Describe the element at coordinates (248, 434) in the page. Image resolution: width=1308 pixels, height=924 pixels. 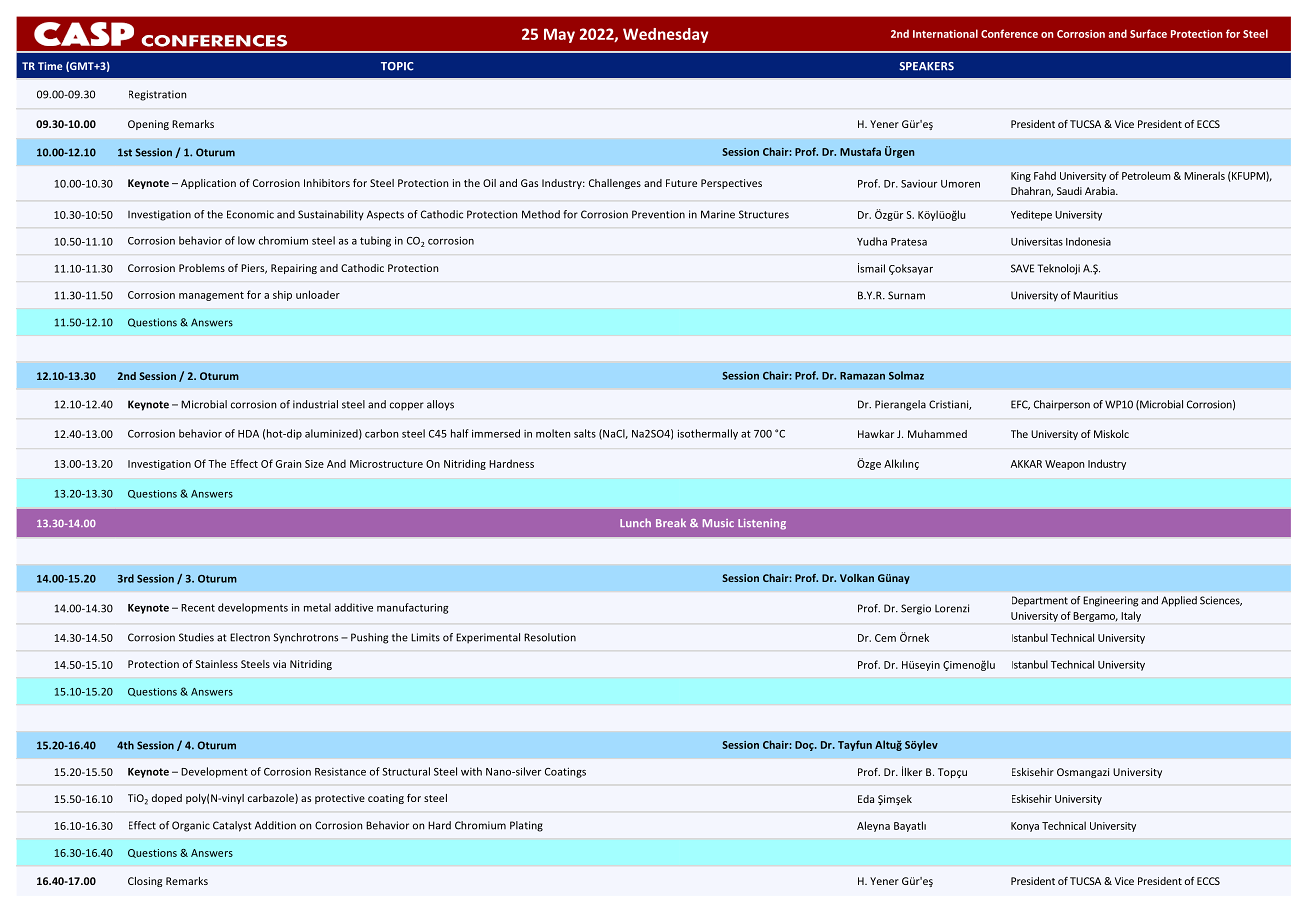
I see `HDA` at that location.
